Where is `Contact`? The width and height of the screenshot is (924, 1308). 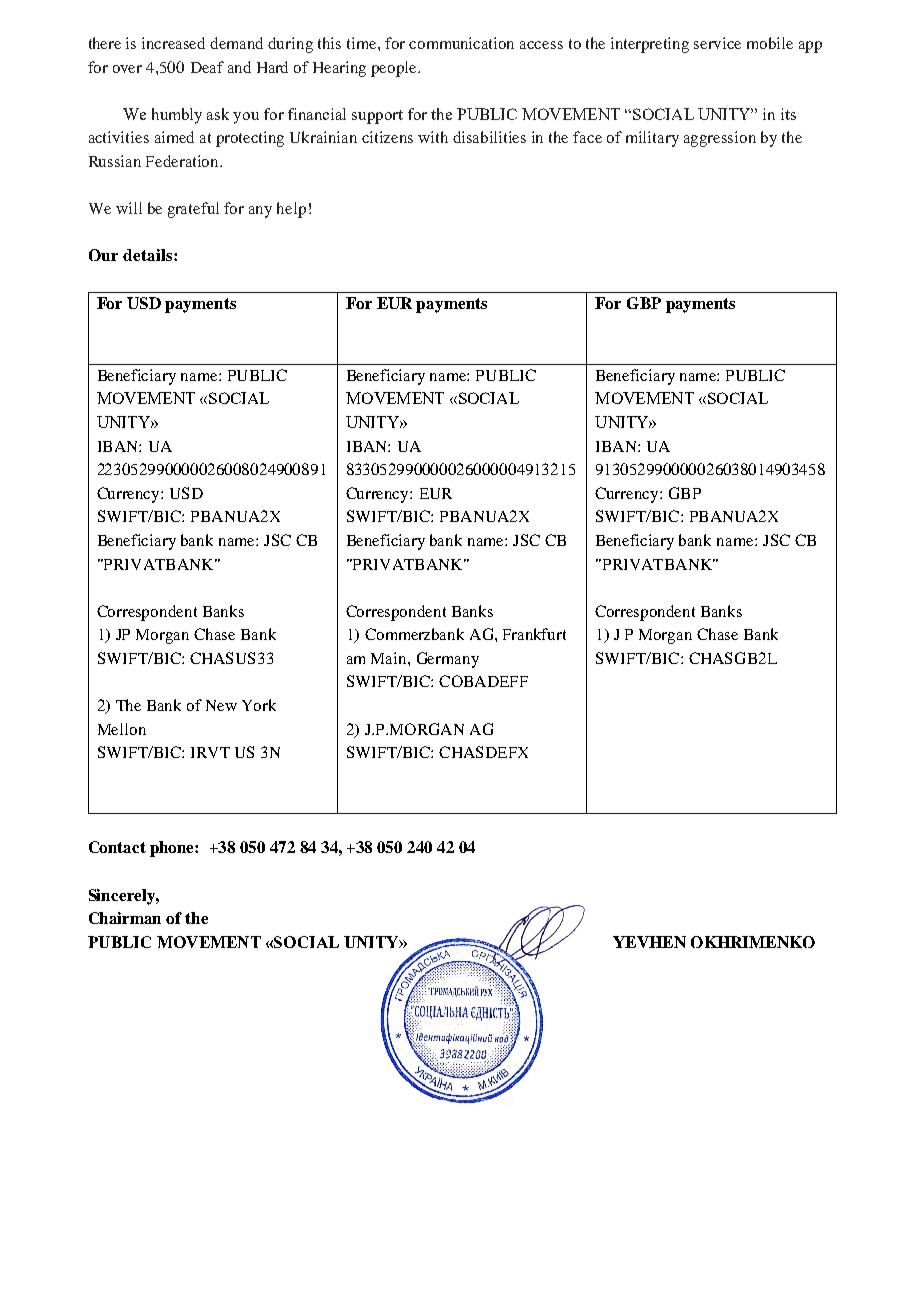
Contact is located at coordinates (117, 847).
